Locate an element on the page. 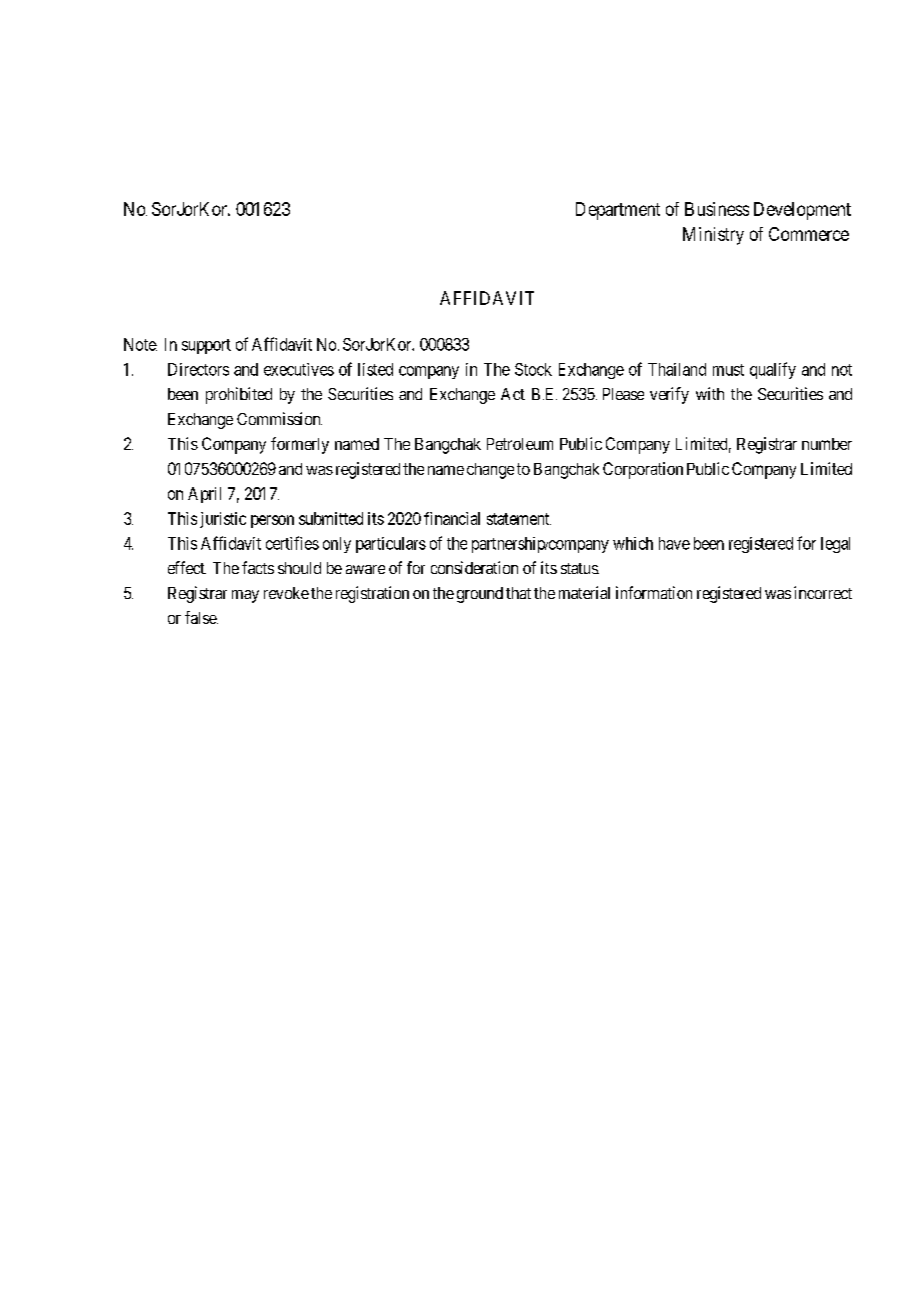 This page has height=1308, width=924. incorrect is located at coordinates (823, 592).
